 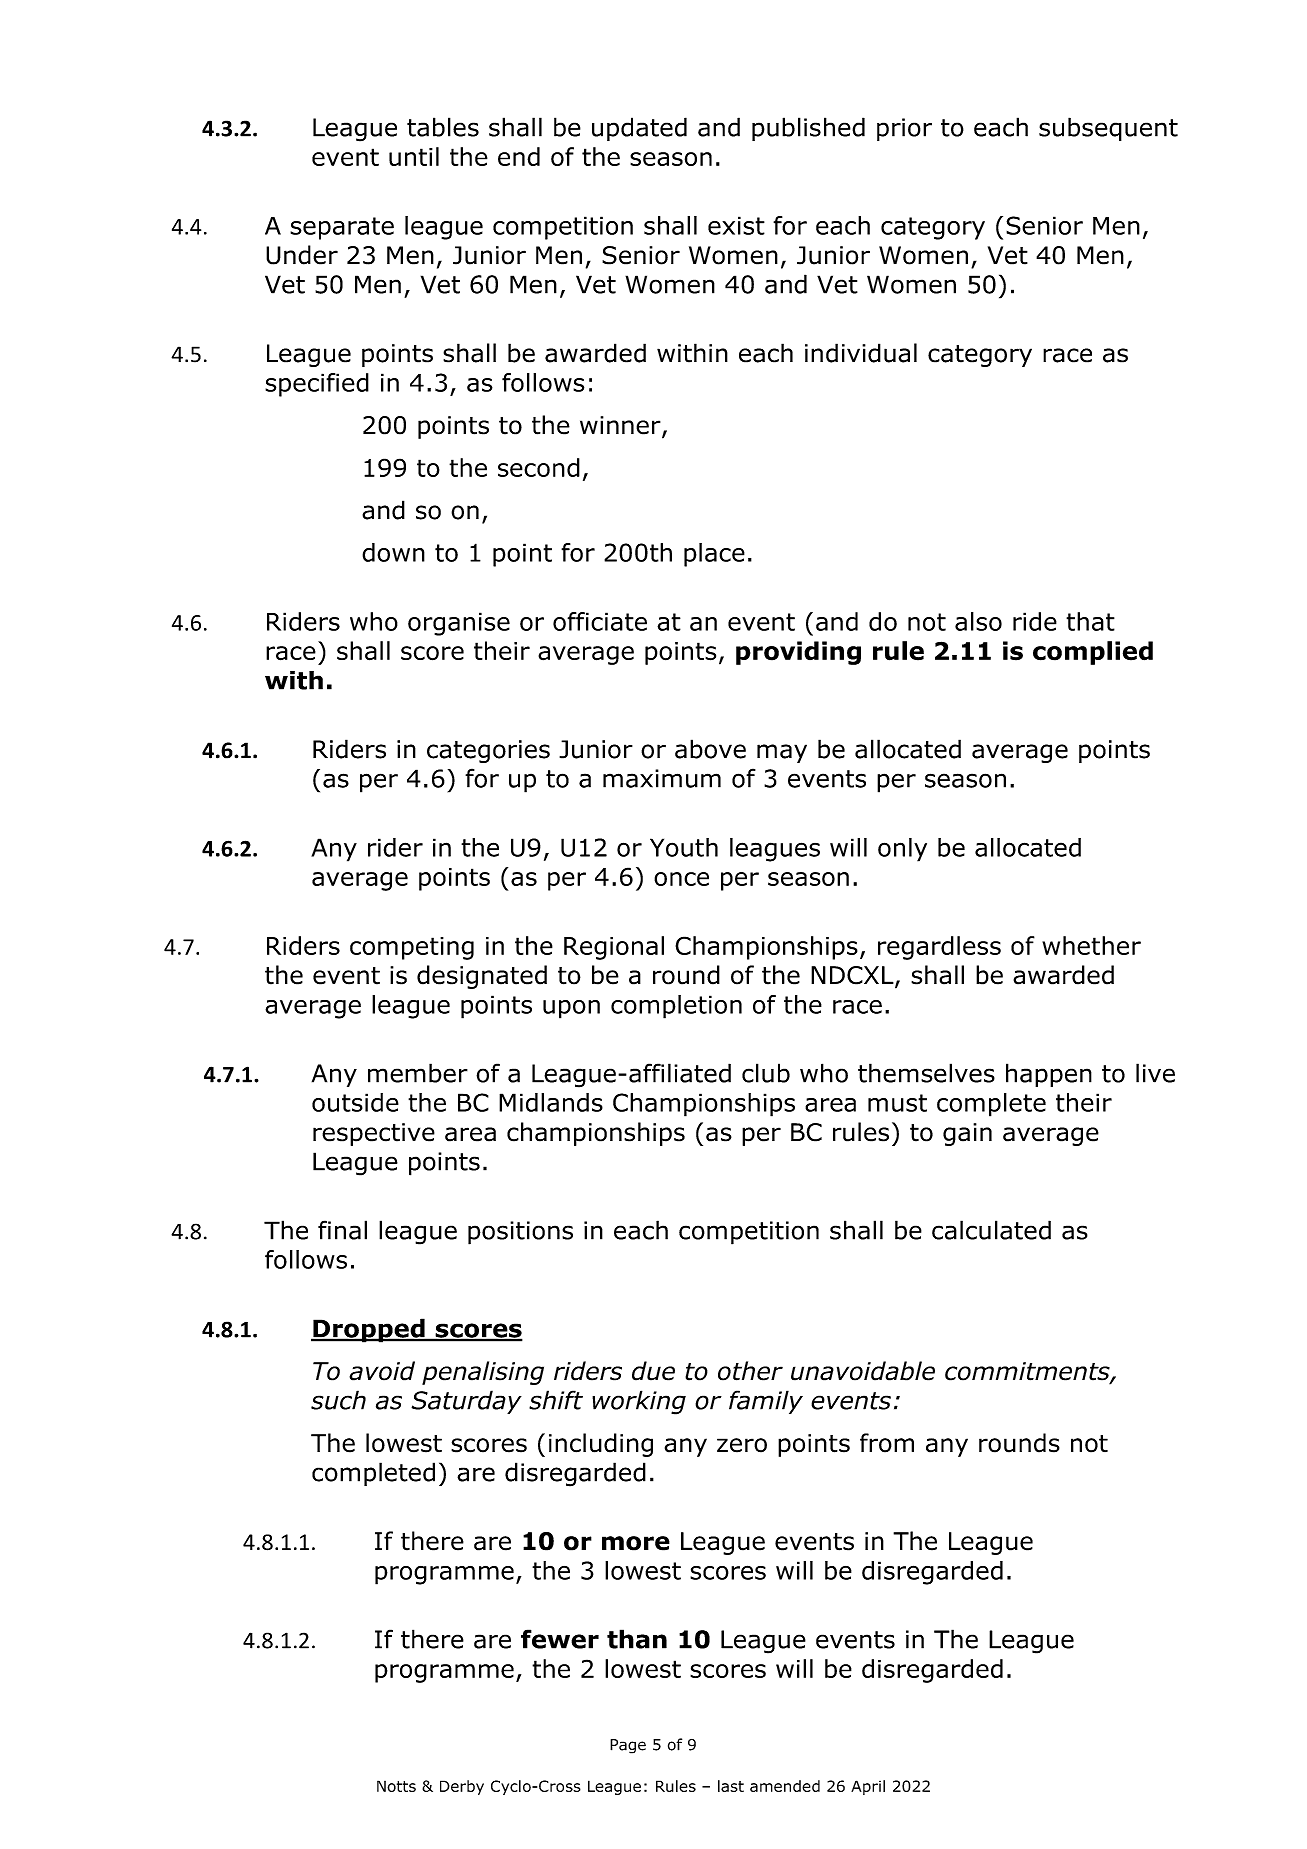 I want to click on calculated, so click(x=991, y=1230).
